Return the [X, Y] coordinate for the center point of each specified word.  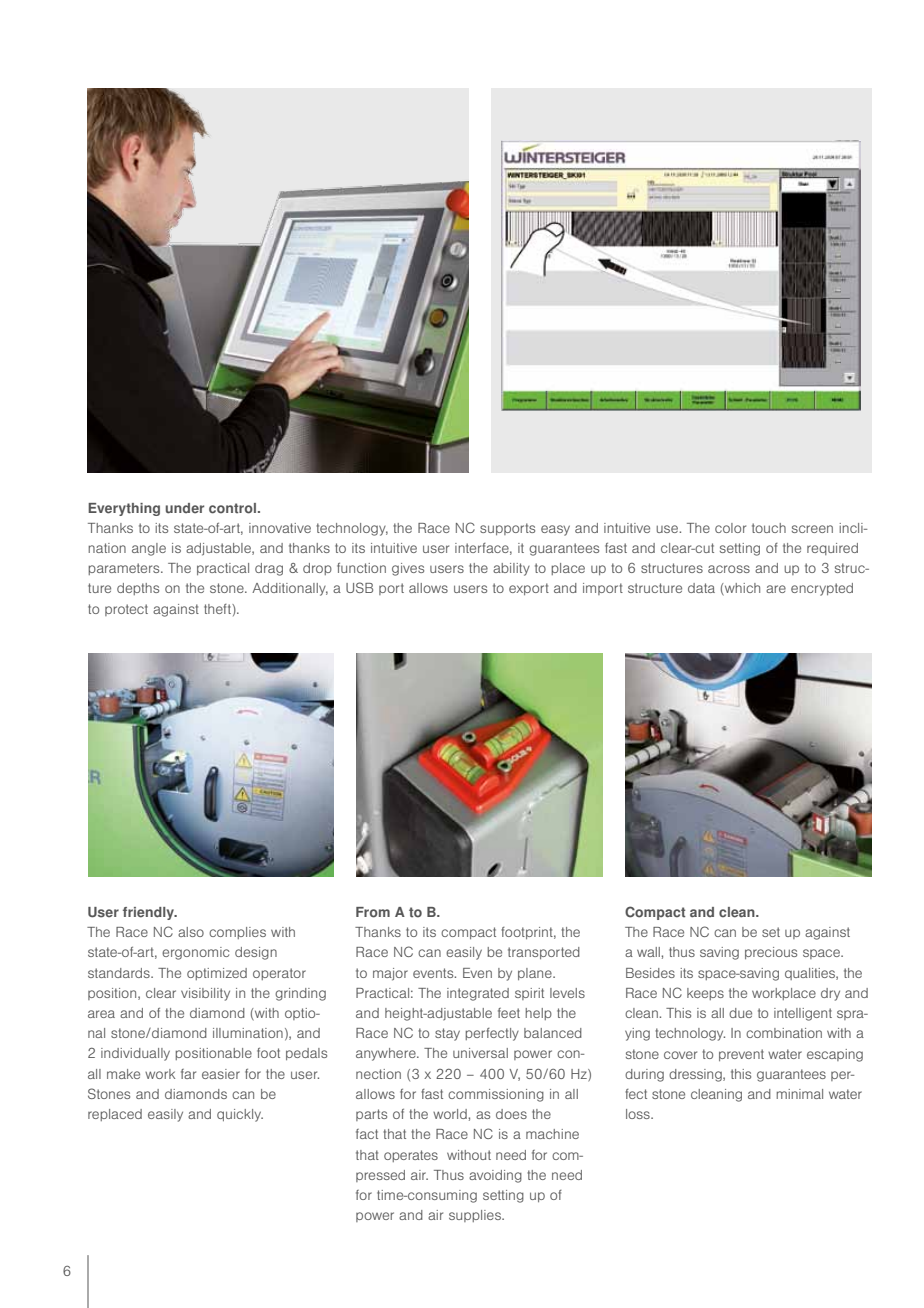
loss [639, 1114]
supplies [476, 1216]
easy [555, 530]
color [730, 528]
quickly [240, 1115]
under [185, 508]
